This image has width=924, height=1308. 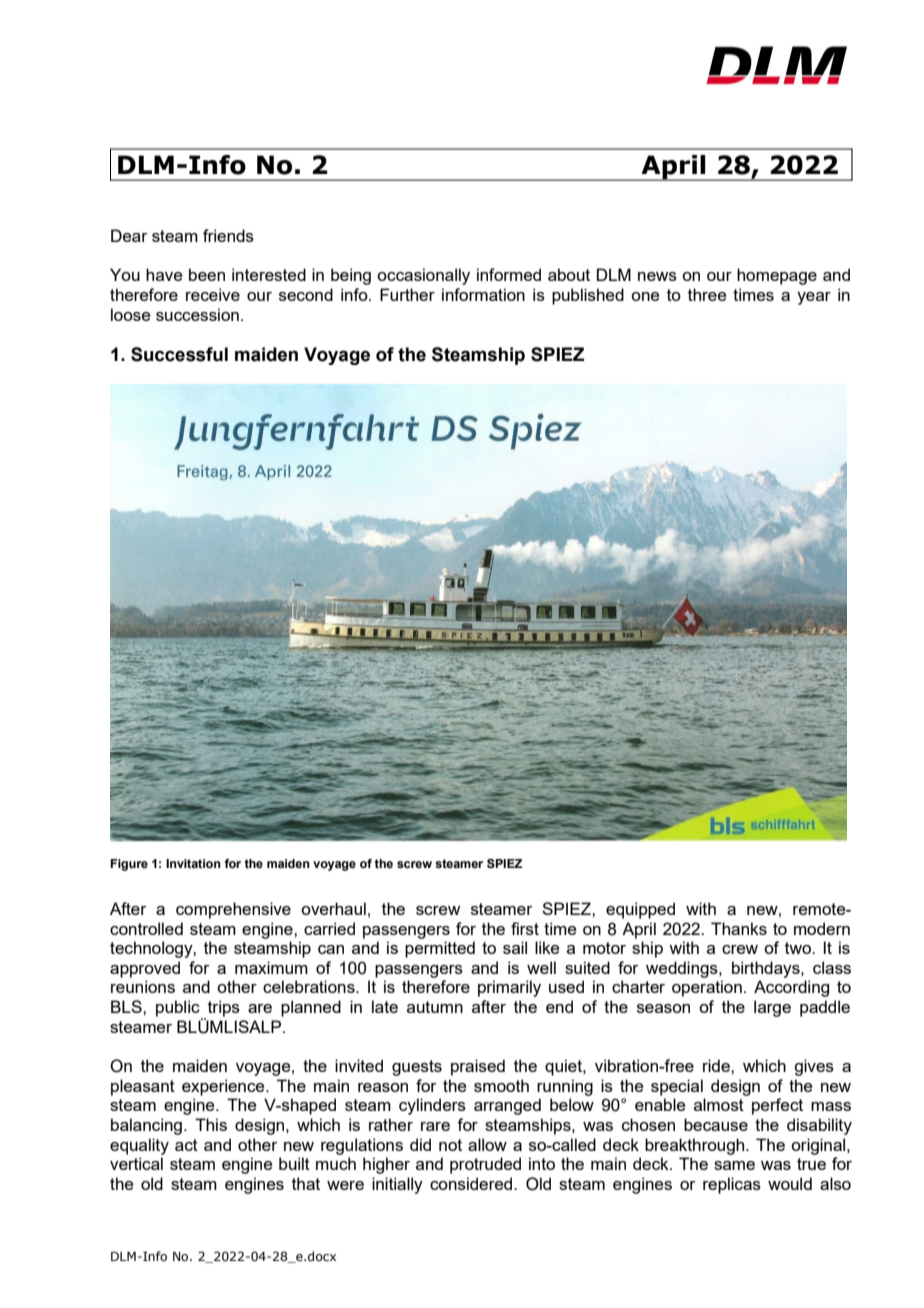 I want to click on Further, so click(x=407, y=294).
